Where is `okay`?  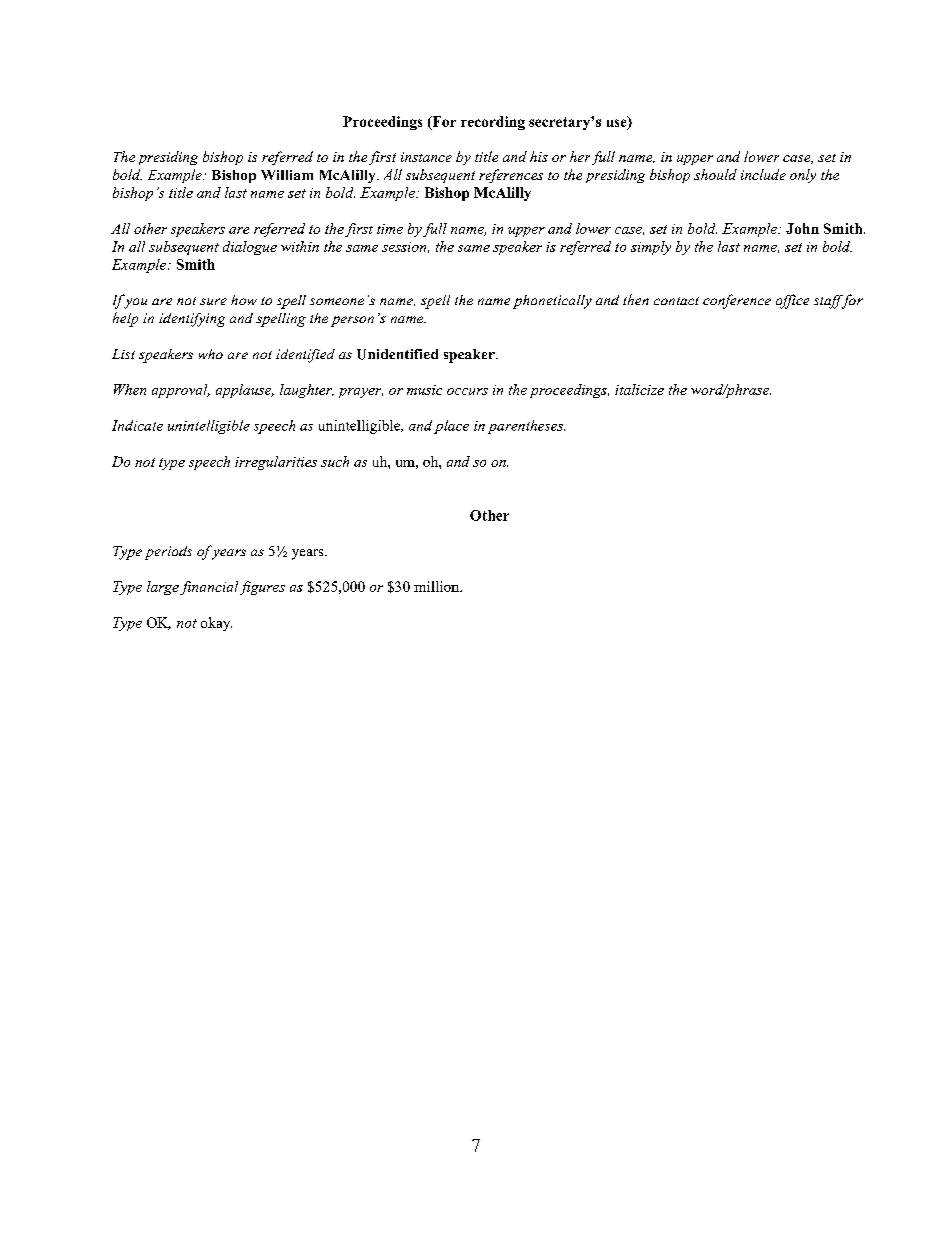
okay is located at coordinates (216, 624).
